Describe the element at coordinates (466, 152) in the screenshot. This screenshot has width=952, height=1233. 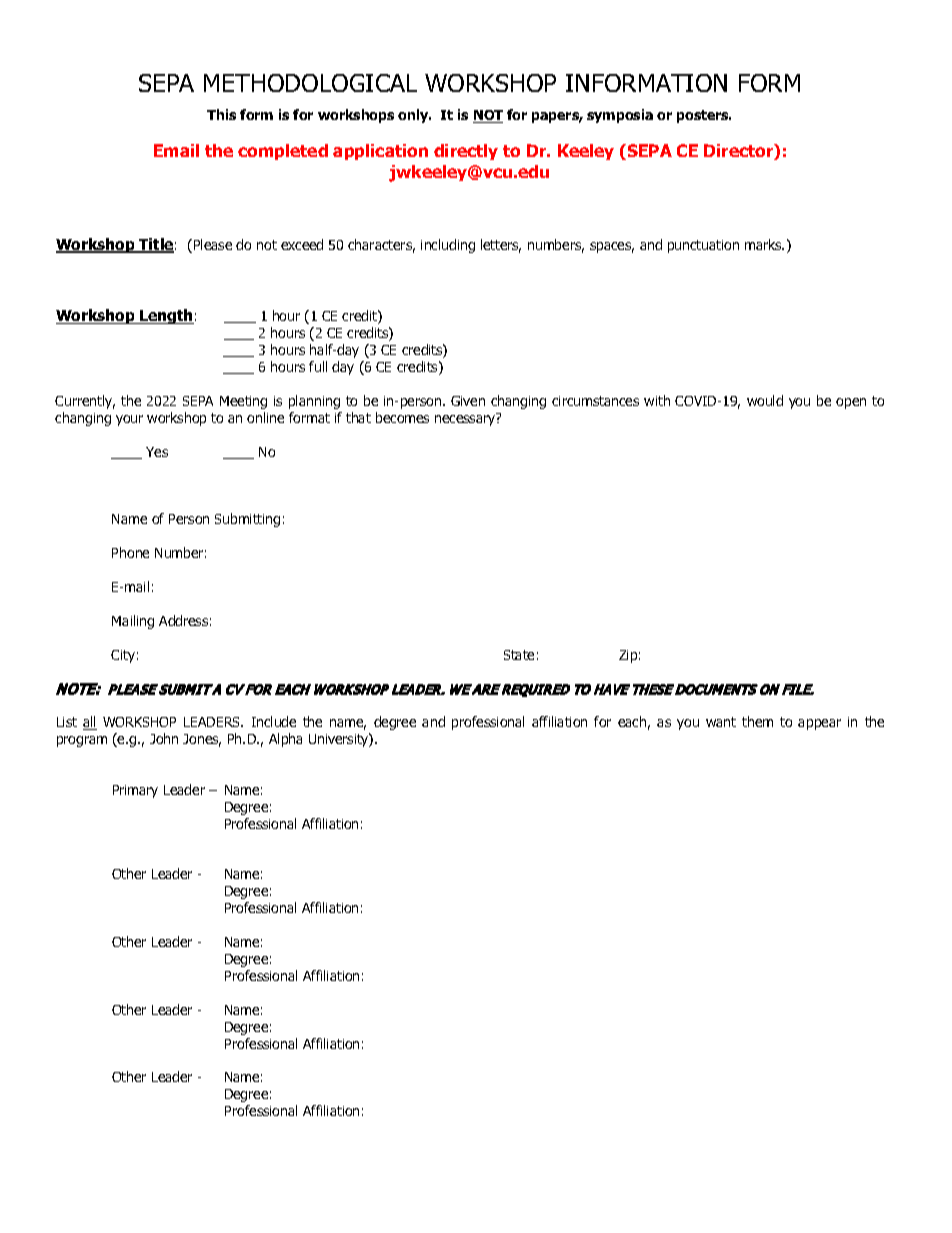
I see `directly` at that location.
